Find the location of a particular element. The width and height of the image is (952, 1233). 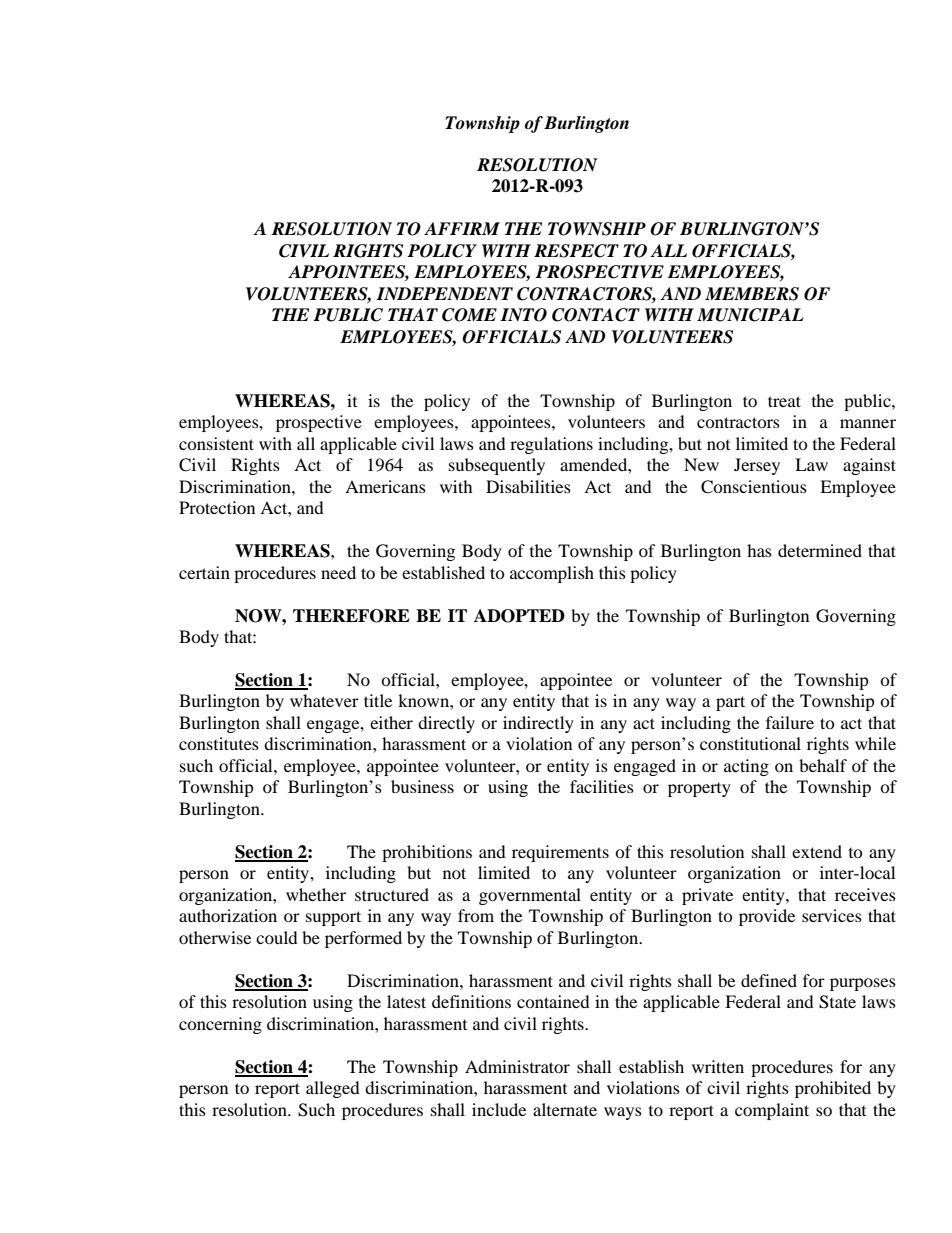

whatever is located at coordinates (324, 700).
